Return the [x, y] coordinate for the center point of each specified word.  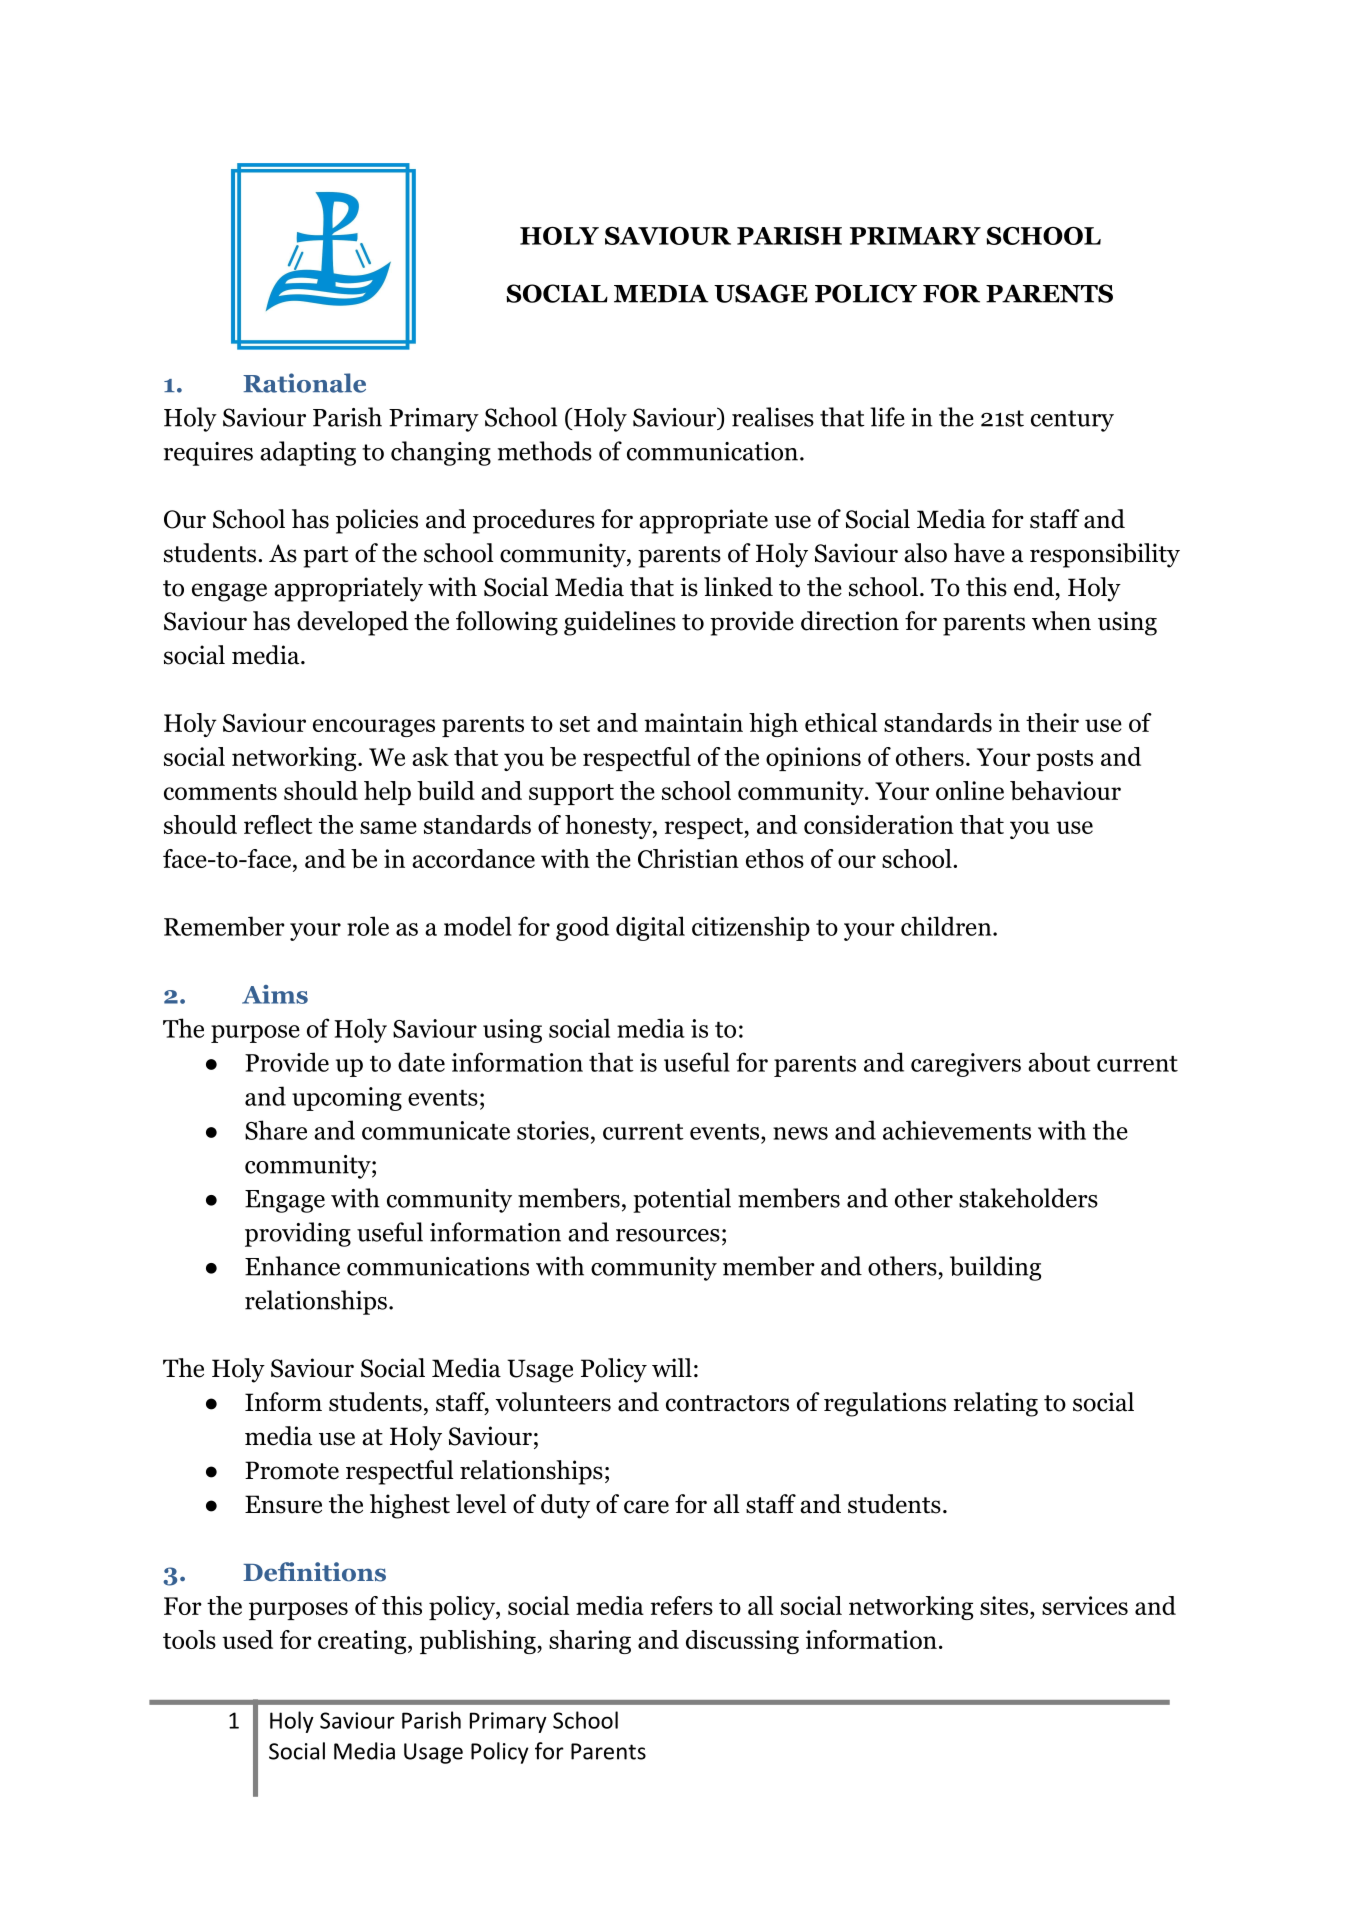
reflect [278, 824]
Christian [688, 858]
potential [682, 1200]
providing [298, 1234]
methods [544, 451]
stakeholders [1028, 1198]
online [970, 790]
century [1072, 421]
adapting [308, 453]
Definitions [314, 1572]
